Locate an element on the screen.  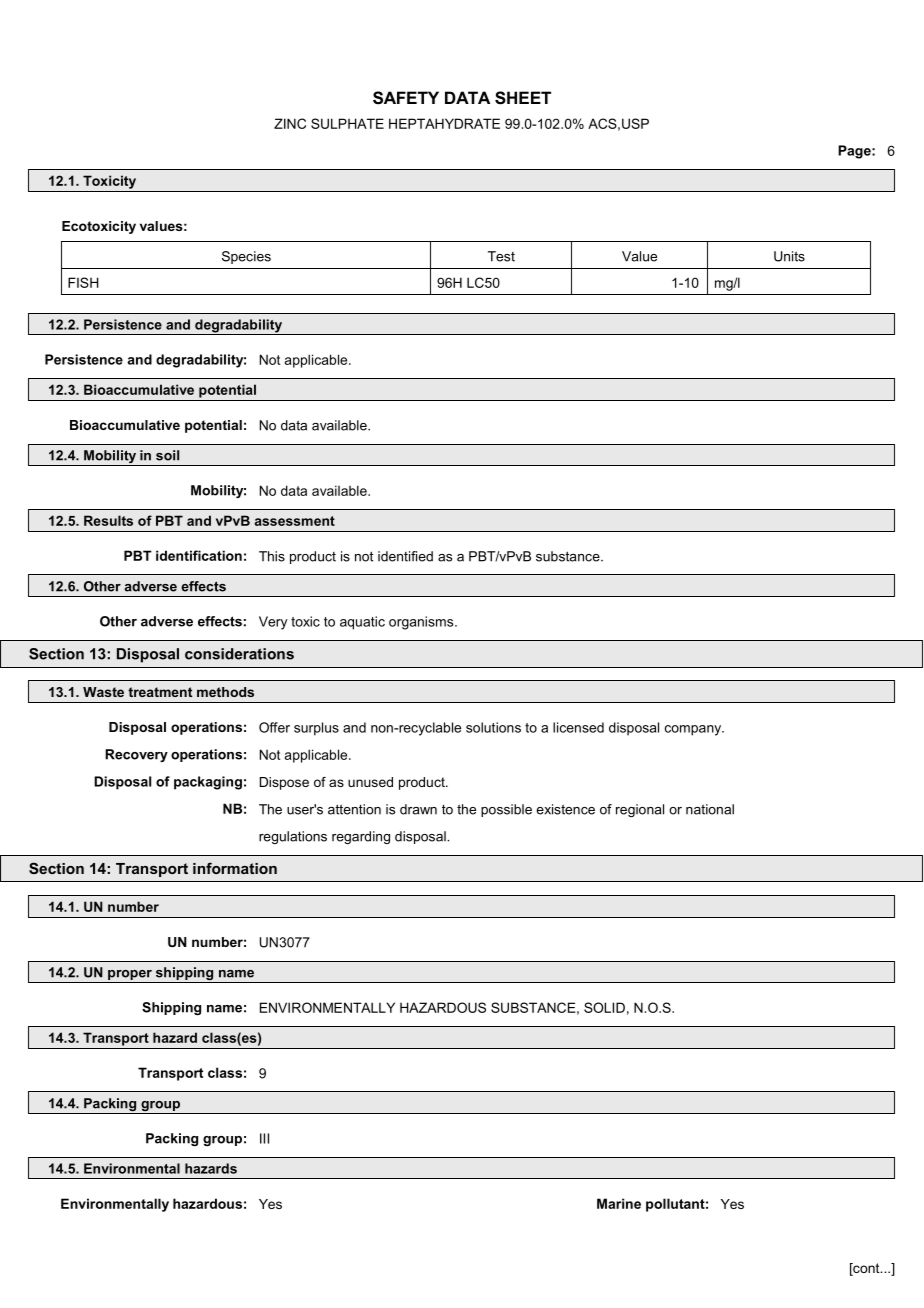
regarding is located at coordinates (361, 837).
